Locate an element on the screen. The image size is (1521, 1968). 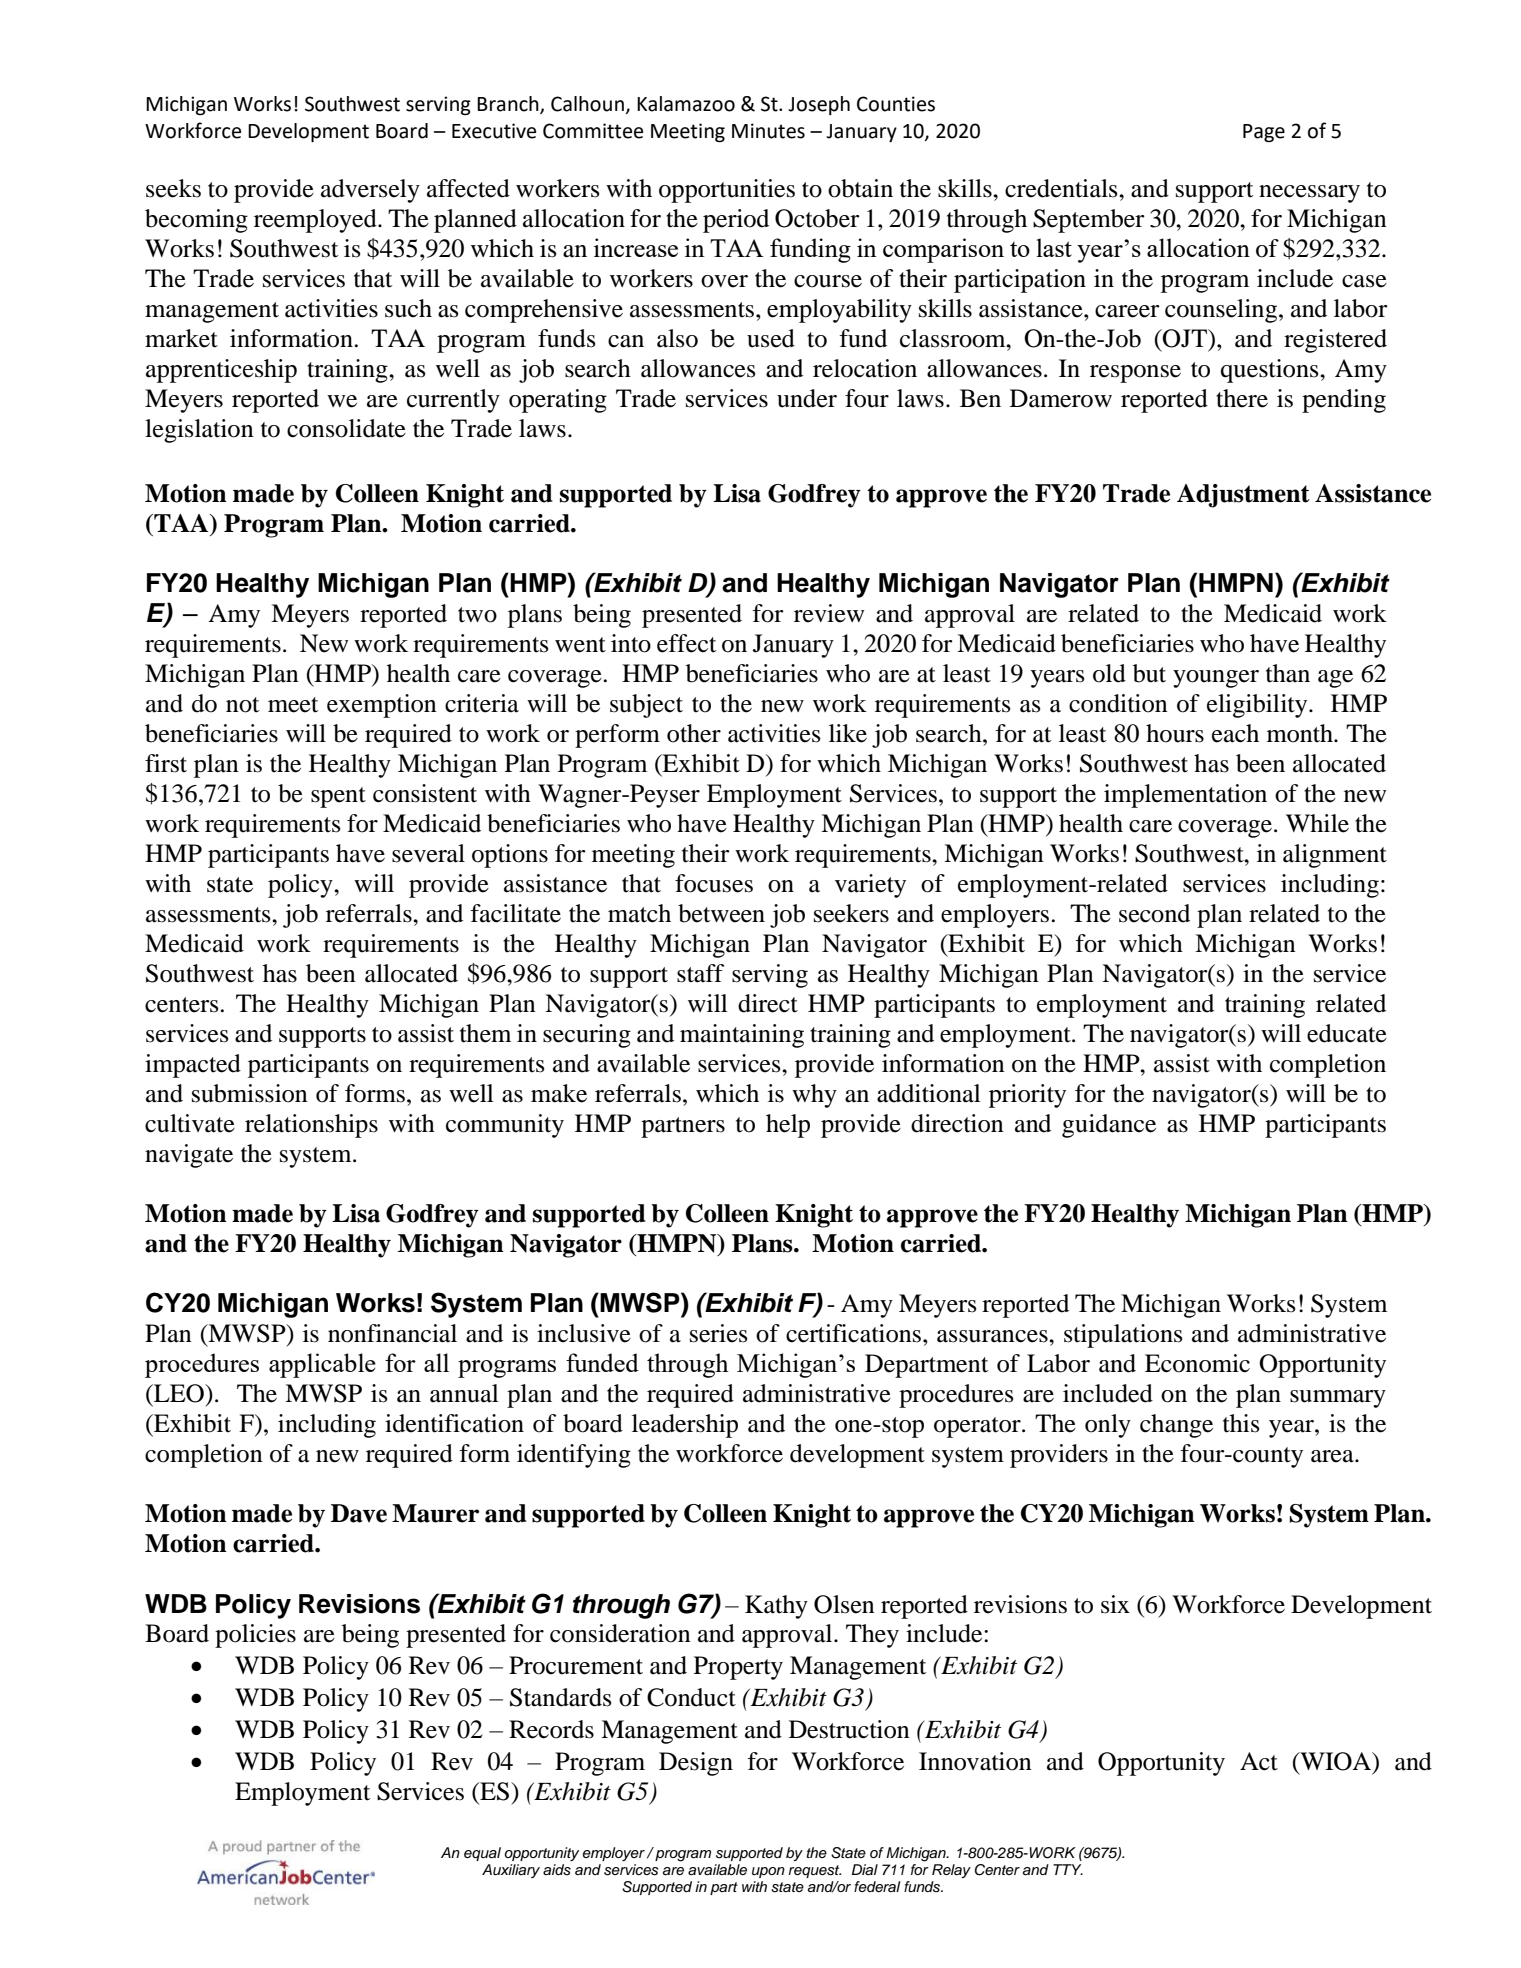
equal is located at coordinates (482, 1854).
